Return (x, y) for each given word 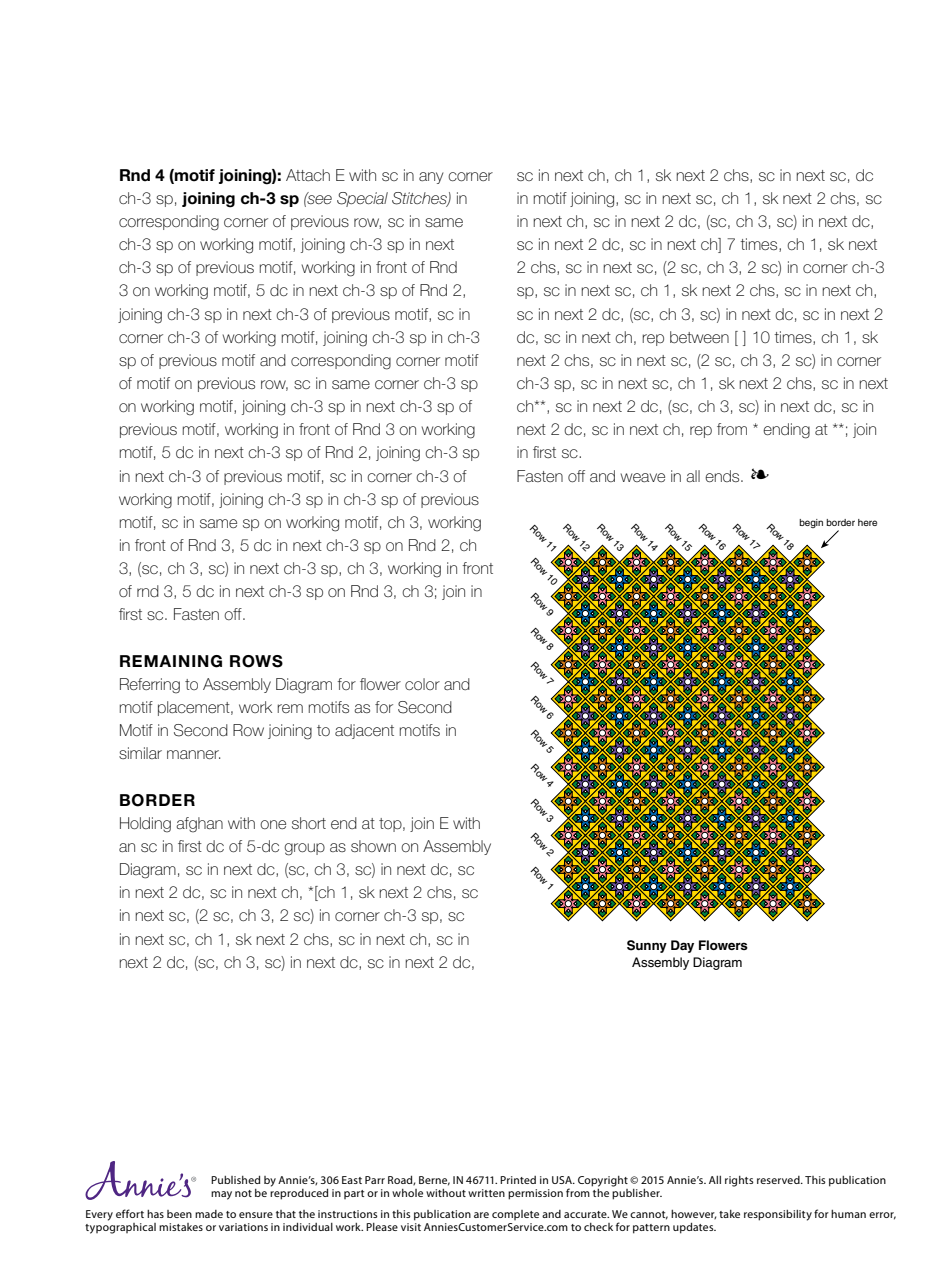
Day (682, 946)
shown (373, 846)
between (699, 337)
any (431, 178)
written (486, 1193)
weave (643, 477)
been (179, 1214)
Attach (308, 175)
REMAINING (171, 661)
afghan (199, 825)
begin (811, 523)
